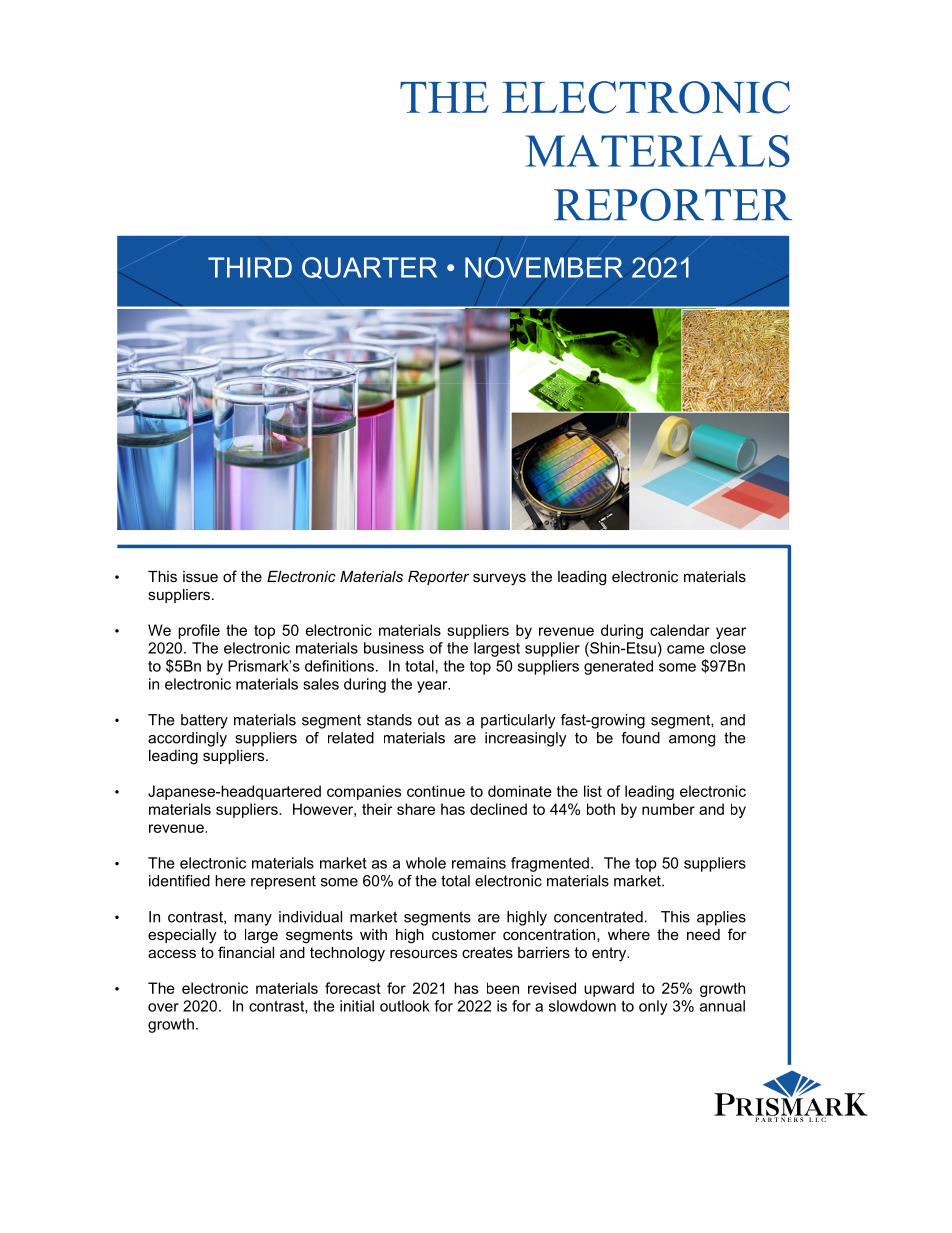 The width and height of the image is (952, 1233). I want to click on generated, so click(618, 667).
